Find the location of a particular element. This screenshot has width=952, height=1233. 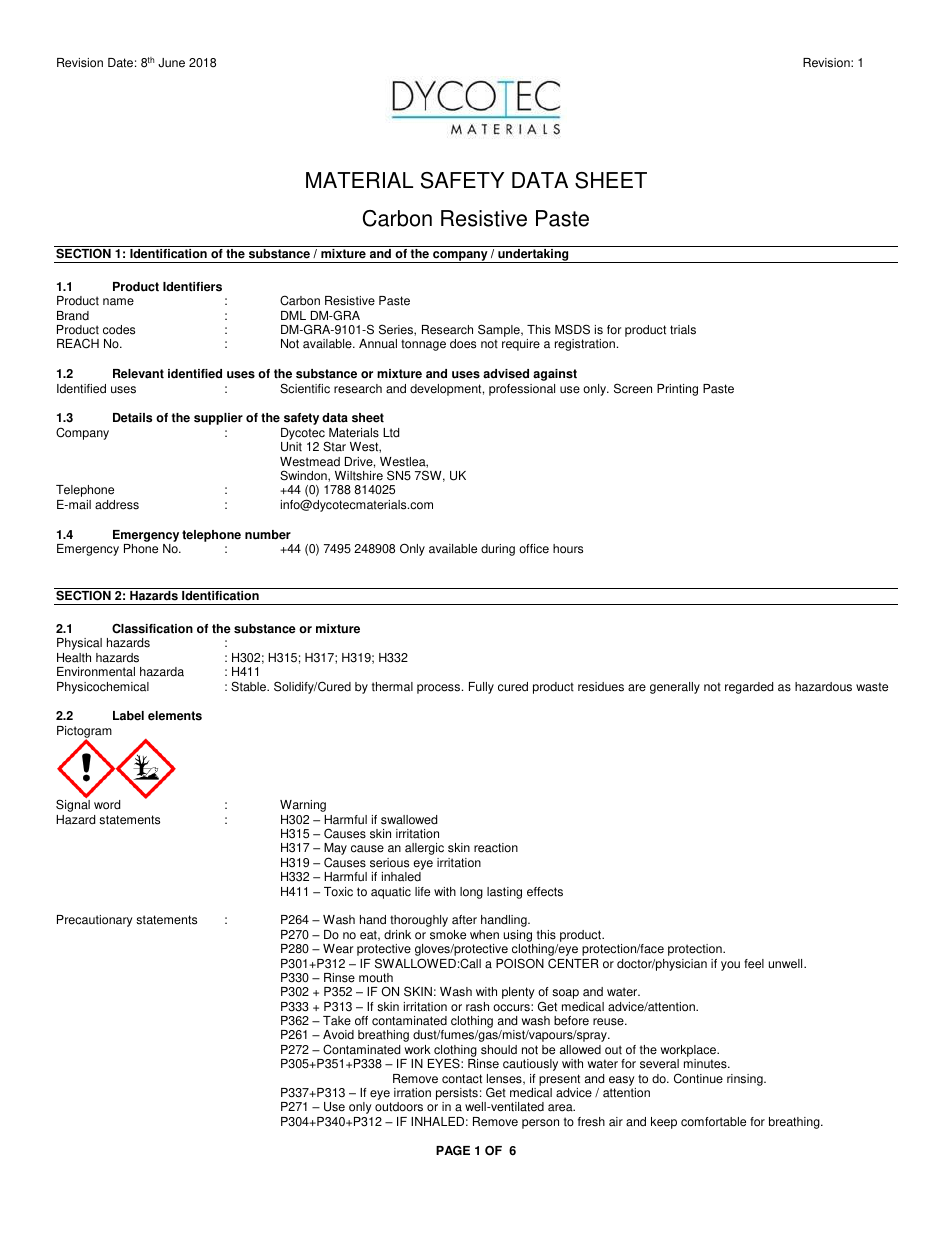

does is located at coordinates (463, 344).
